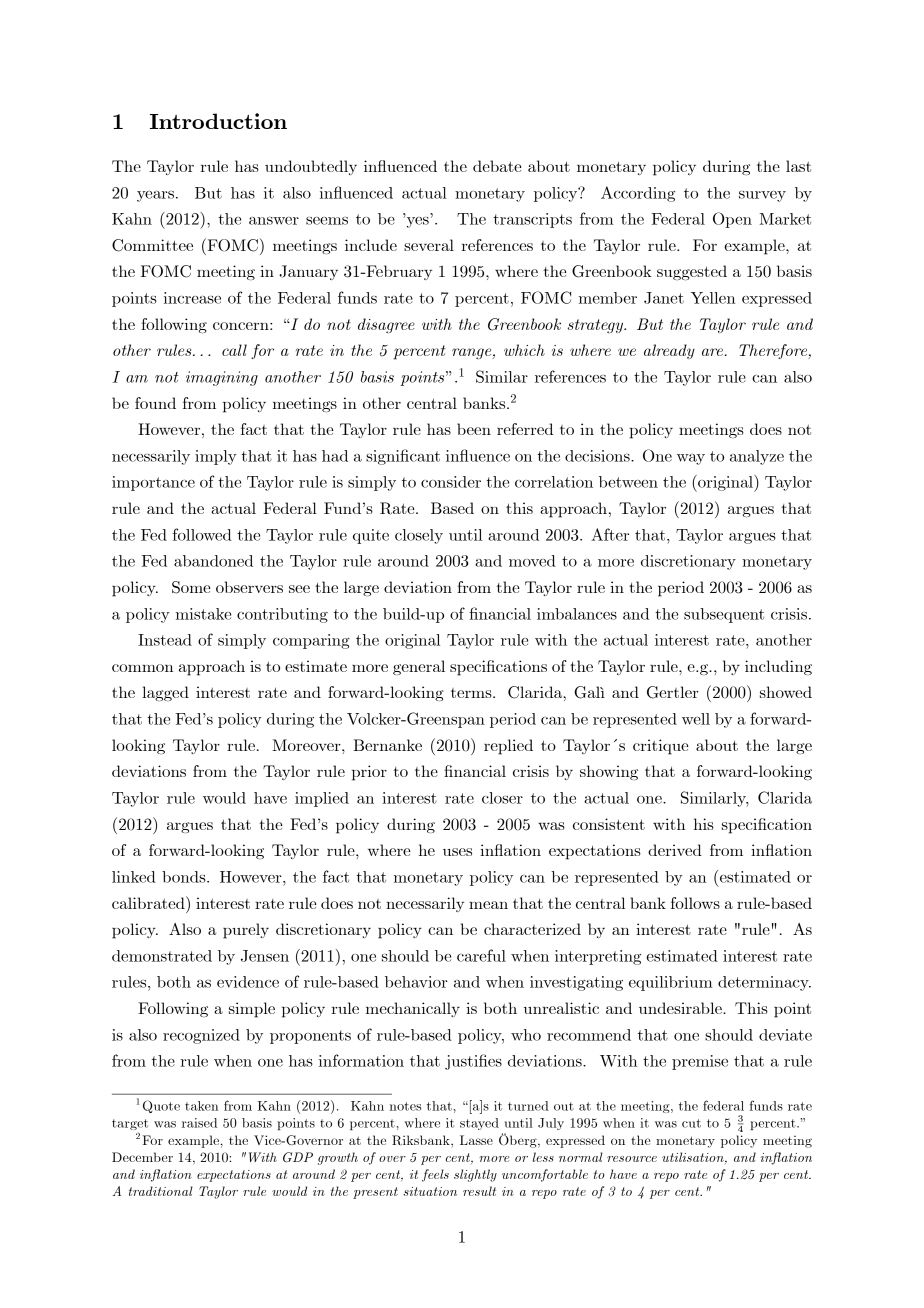 This screenshot has height=1308, width=924. Describe the element at coordinates (185, 877) in the screenshot. I see `bonds` at that location.
